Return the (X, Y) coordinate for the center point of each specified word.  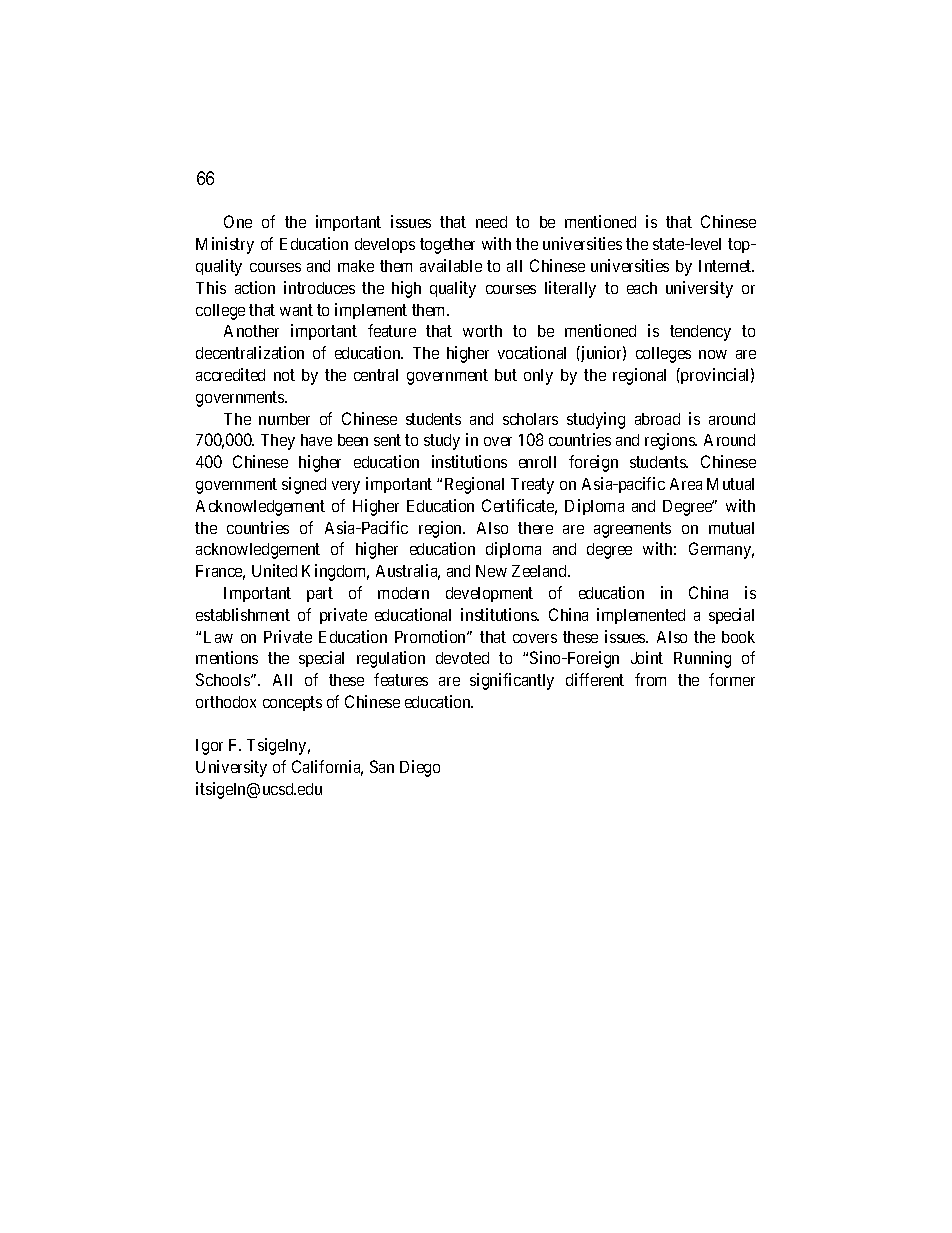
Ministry (225, 245)
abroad (657, 419)
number (284, 419)
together (447, 246)
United (274, 570)
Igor (209, 747)
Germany (721, 550)
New (491, 571)
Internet (726, 266)
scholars (530, 419)
